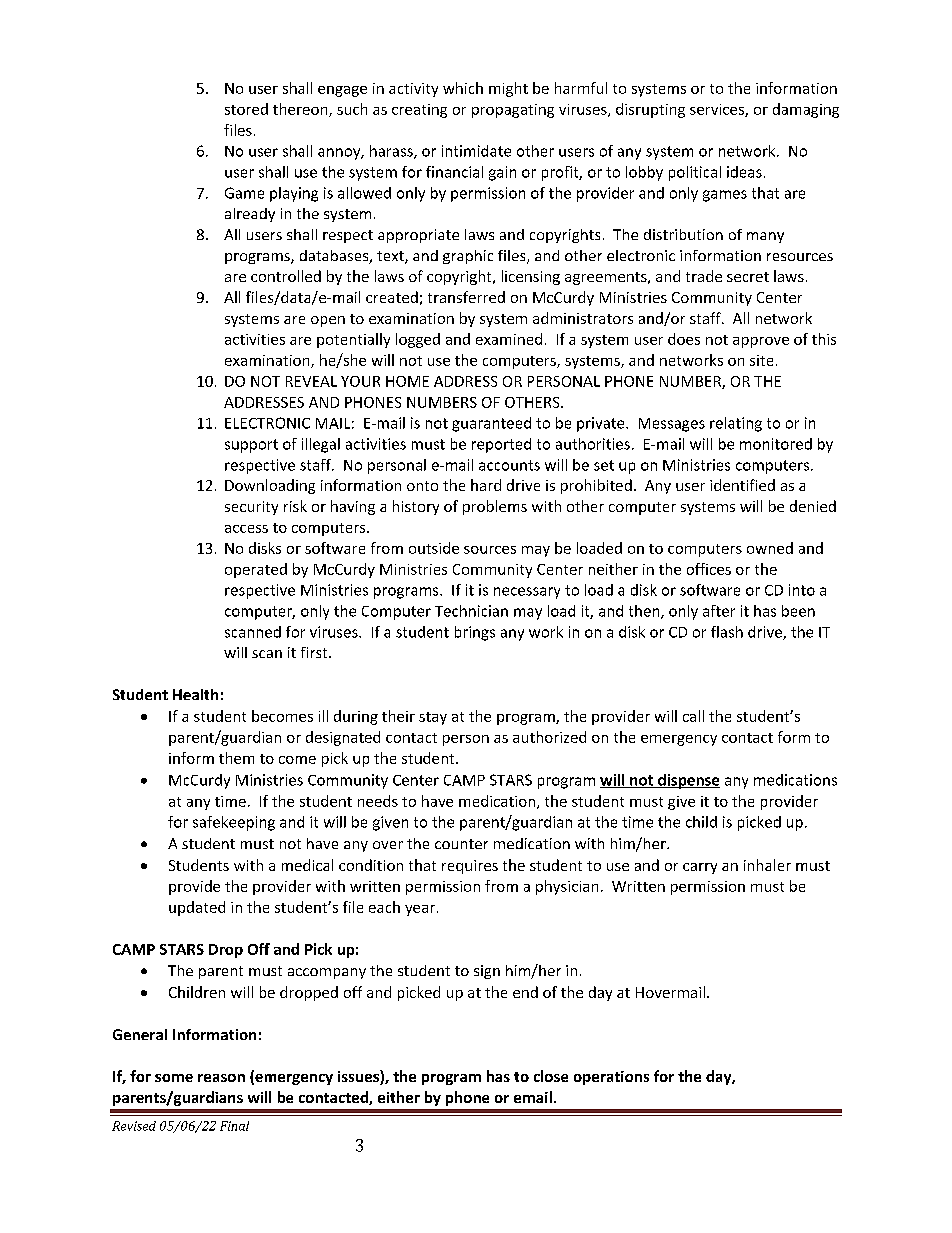 This image has height=1233, width=952. What do you see at coordinates (501, 445) in the image?
I see `reported` at bounding box center [501, 445].
